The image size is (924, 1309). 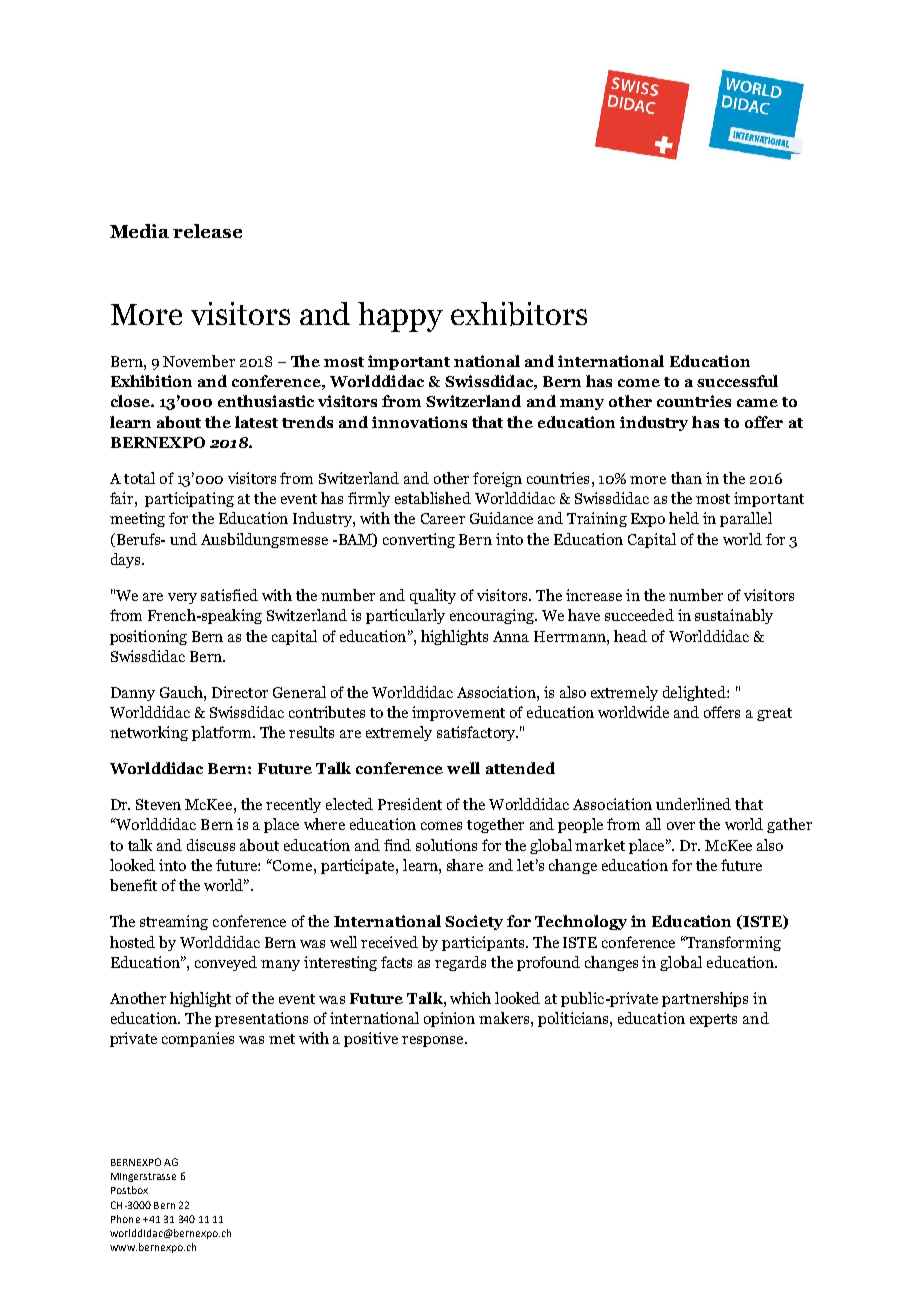 What do you see at coordinates (519, 314) in the page?
I see `exhibitors` at bounding box center [519, 314].
